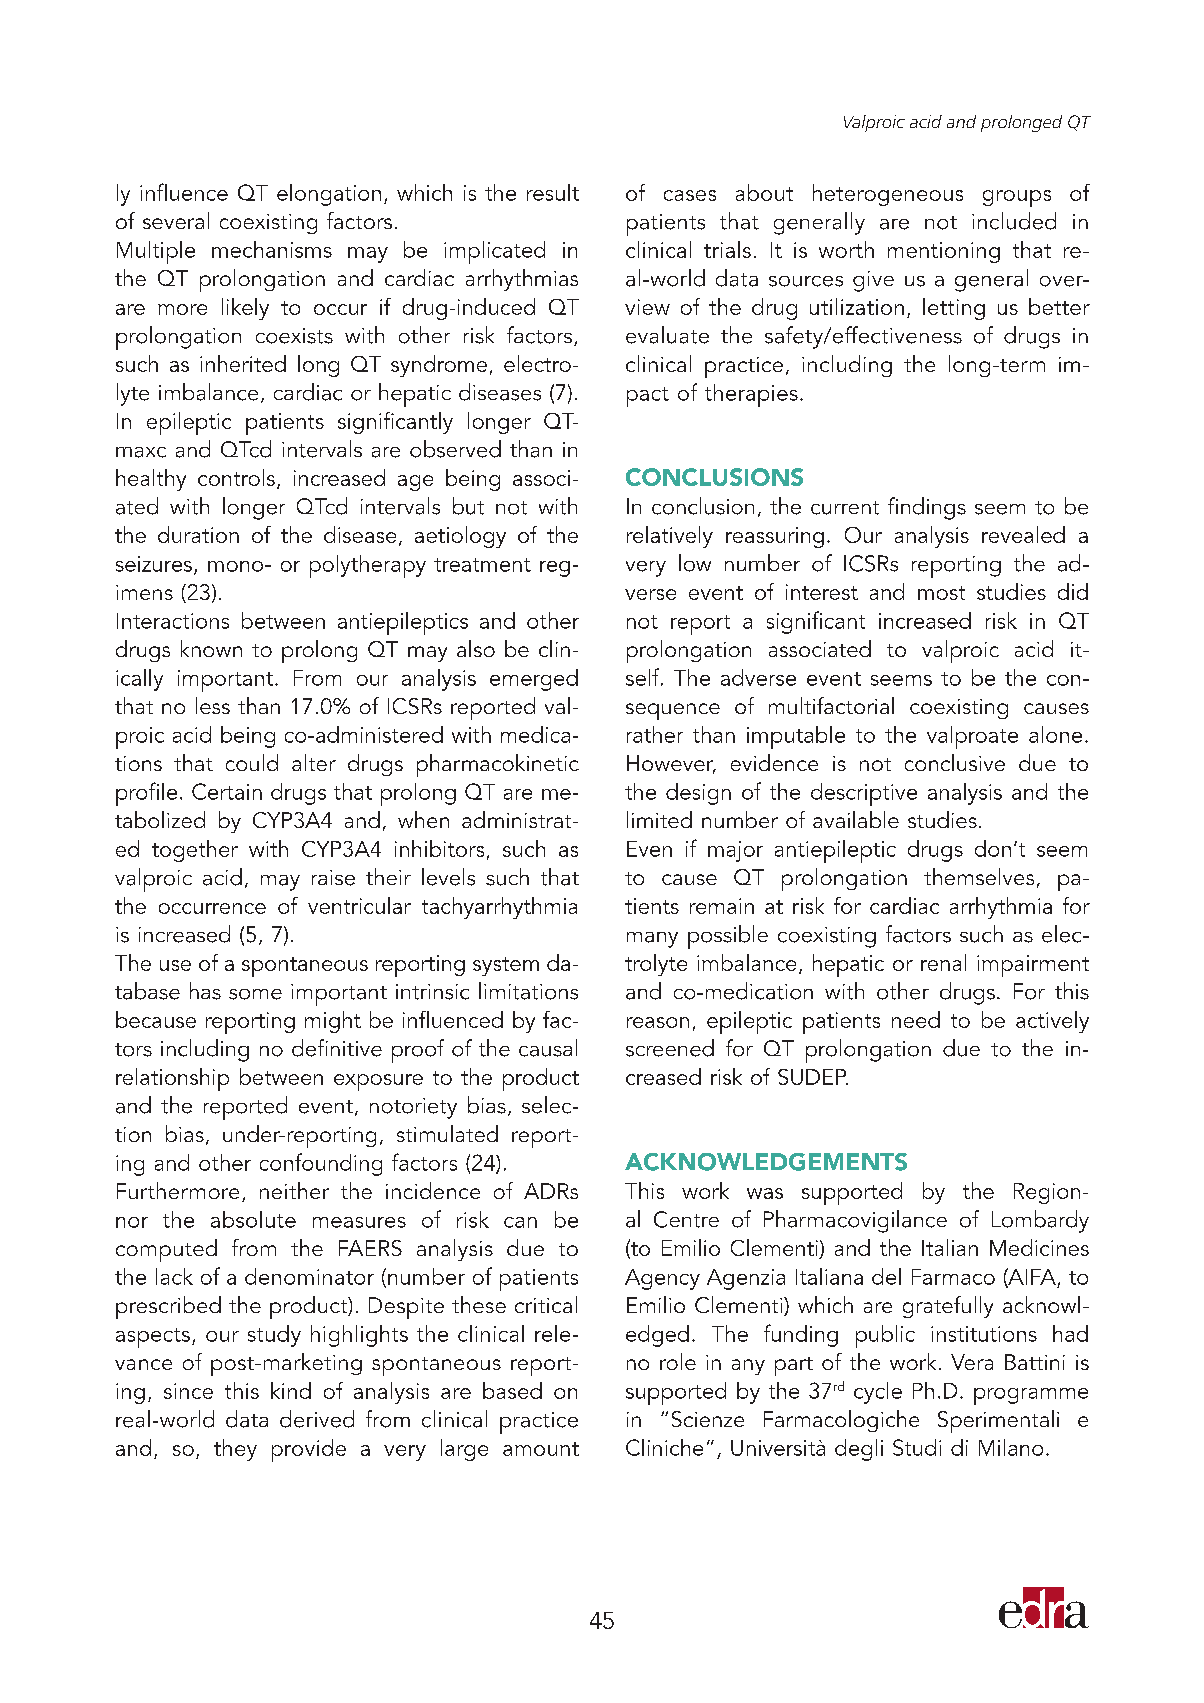 The width and height of the document is (1204, 1703). Describe the element at coordinates (227, 791) in the document. I see `Certain` at that location.
